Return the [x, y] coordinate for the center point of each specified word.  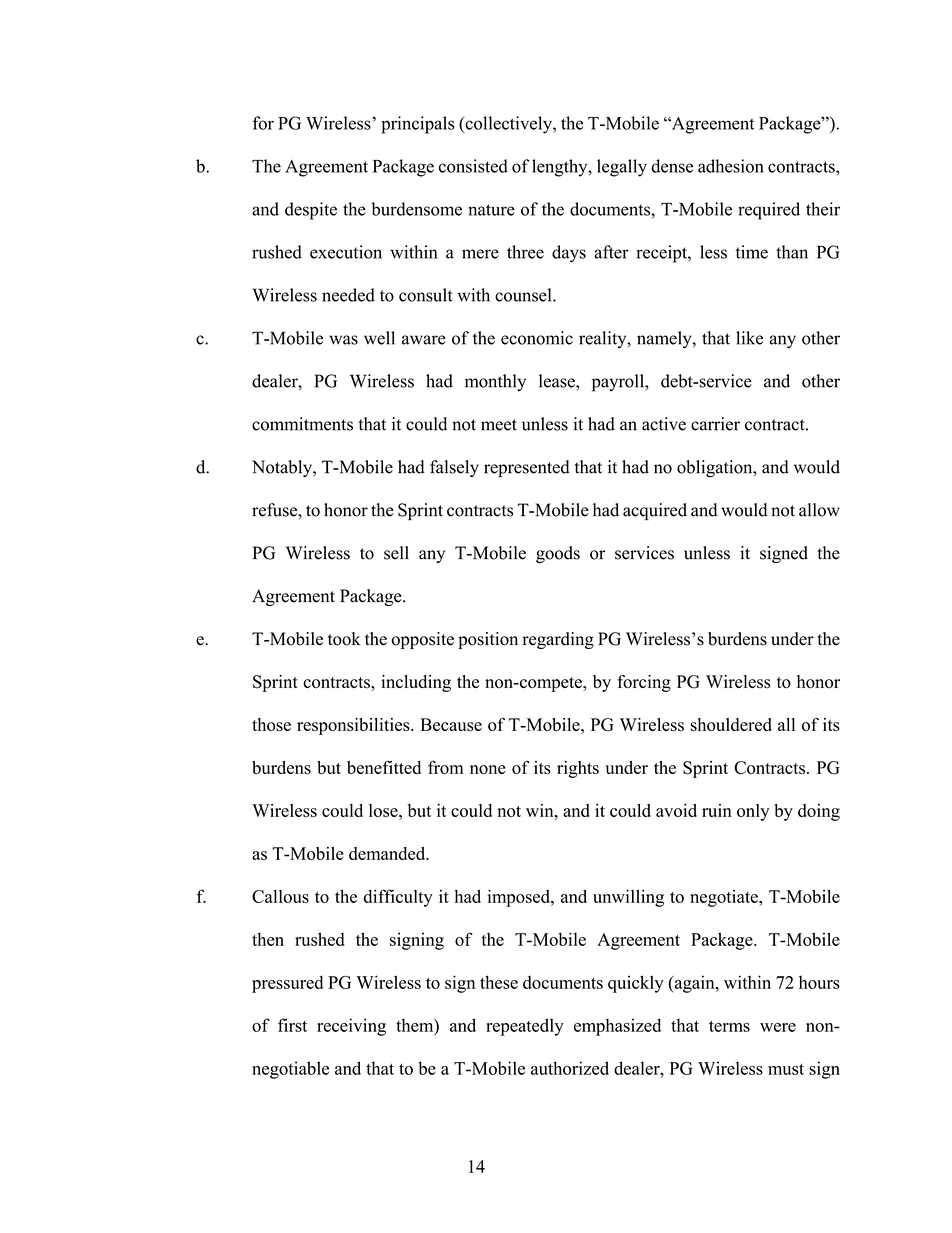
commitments [302, 424]
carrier [715, 424]
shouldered [731, 725]
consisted [473, 166]
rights [578, 769]
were [778, 1027]
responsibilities [354, 726]
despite [311, 211]
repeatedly [525, 1027]
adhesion [731, 166]
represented [527, 469]
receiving [351, 1027]
